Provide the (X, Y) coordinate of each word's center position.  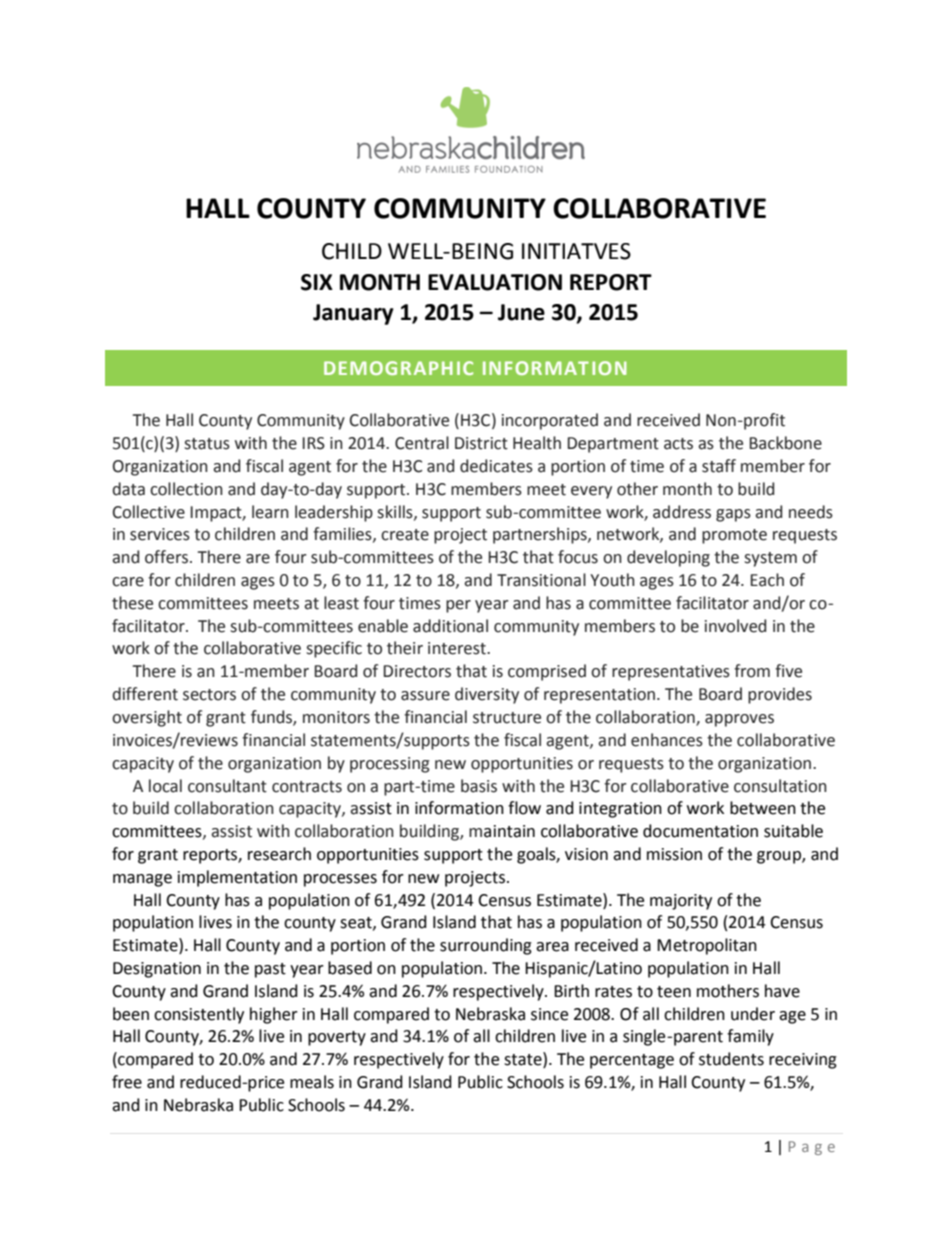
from (752, 671)
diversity (487, 695)
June (521, 312)
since (549, 1014)
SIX (317, 282)
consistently (199, 1015)
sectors (209, 695)
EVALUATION (495, 282)
